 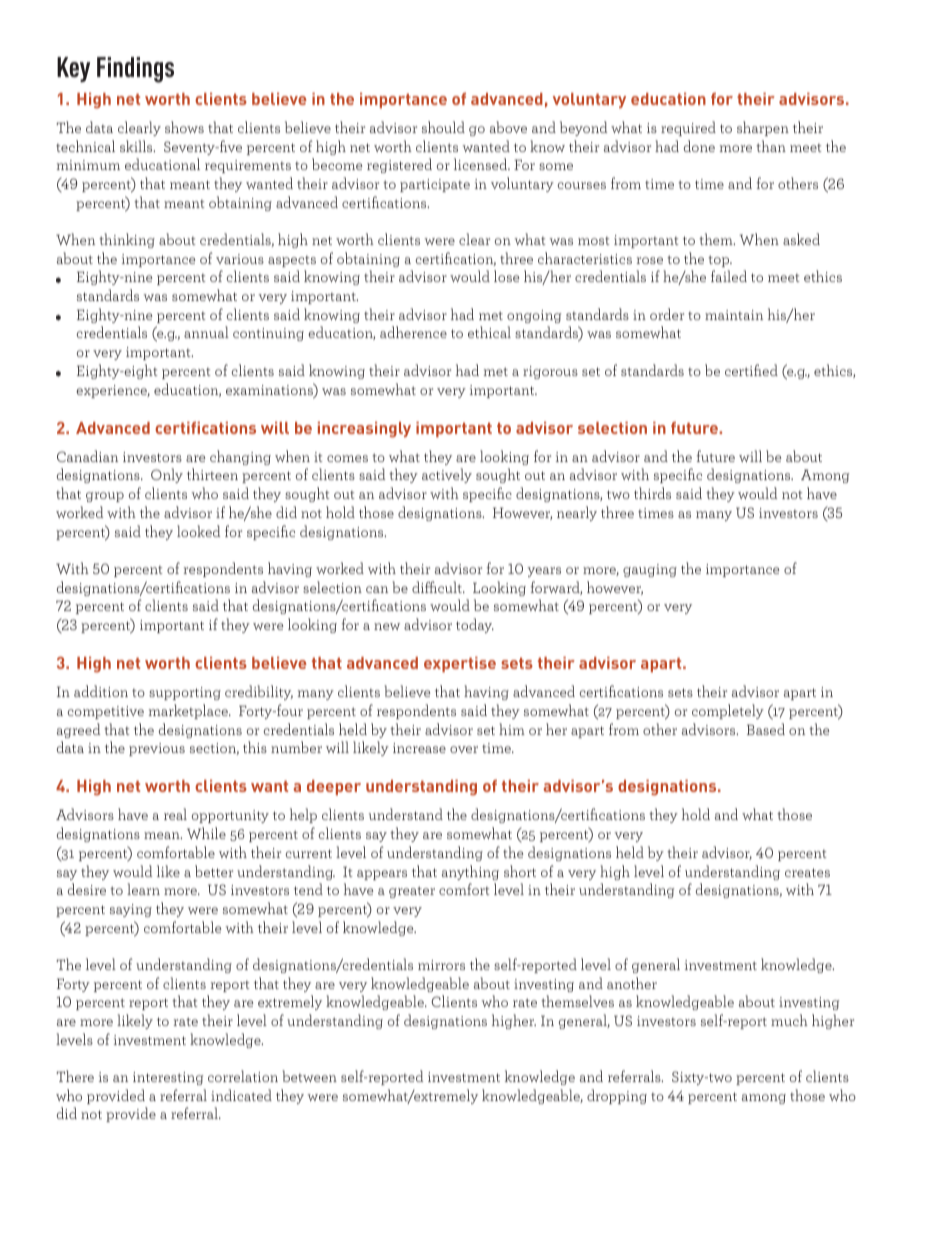 What do you see at coordinates (650, 570) in the screenshot?
I see `gauging` at bounding box center [650, 570].
